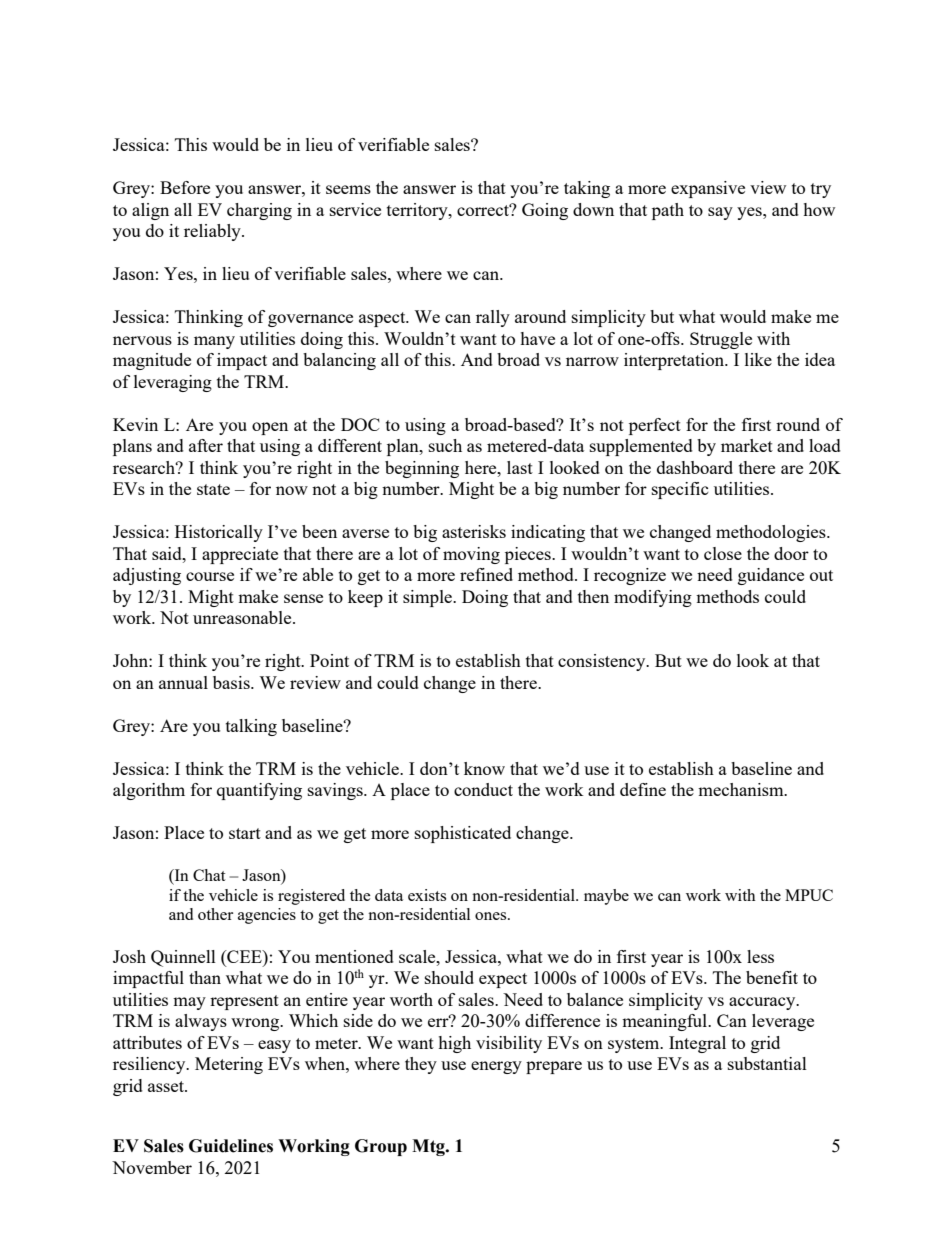 The height and width of the image is (1233, 952). What do you see at coordinates (760, 956) in the image?
I see `less` at bounding box center [760, 956].
